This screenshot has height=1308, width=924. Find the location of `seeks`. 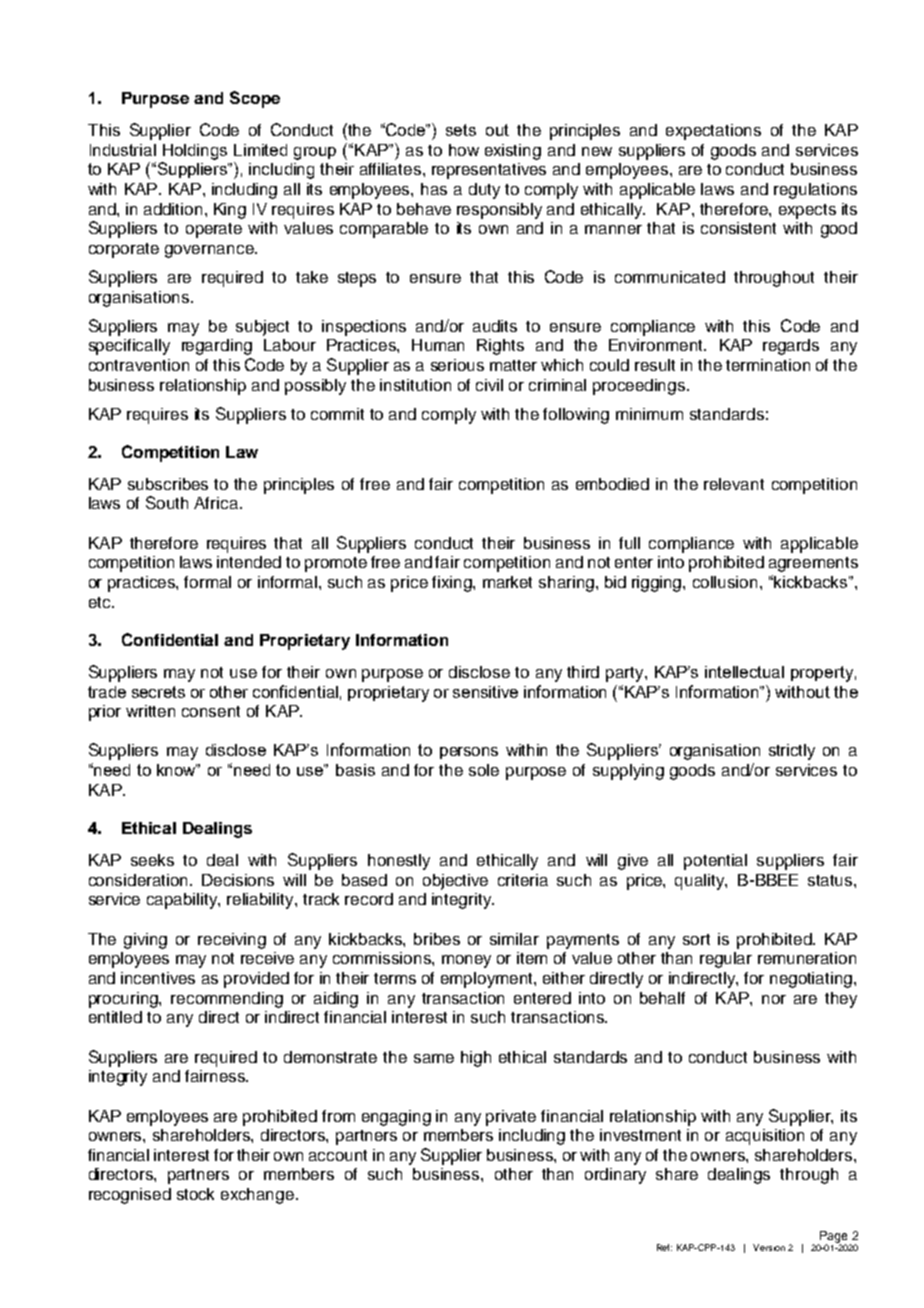

seeks is located at coordinates (152, 860).
